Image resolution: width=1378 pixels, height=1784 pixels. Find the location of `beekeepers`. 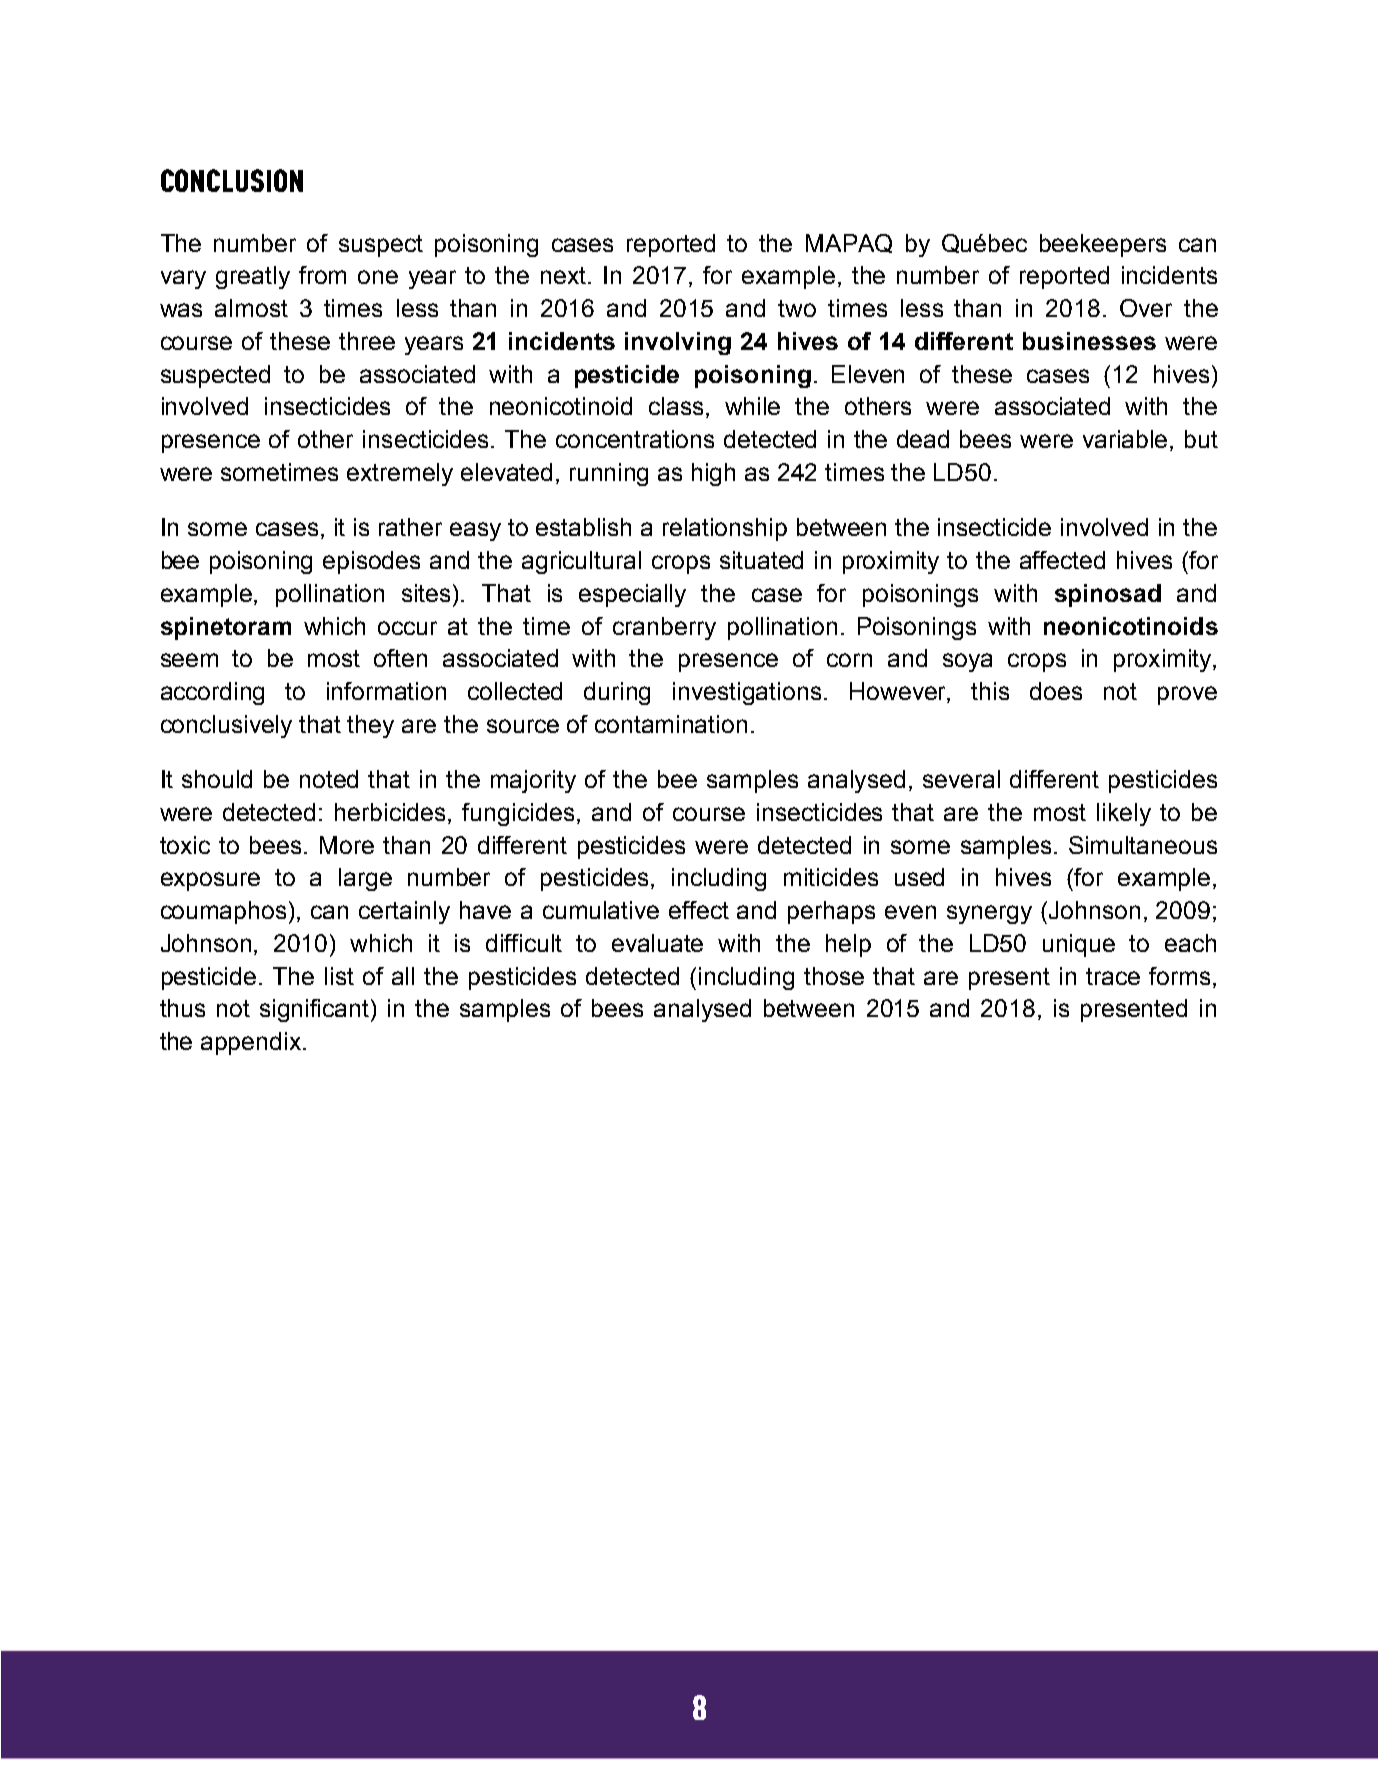

beekeepers is located at coordinates (1103, 245).
